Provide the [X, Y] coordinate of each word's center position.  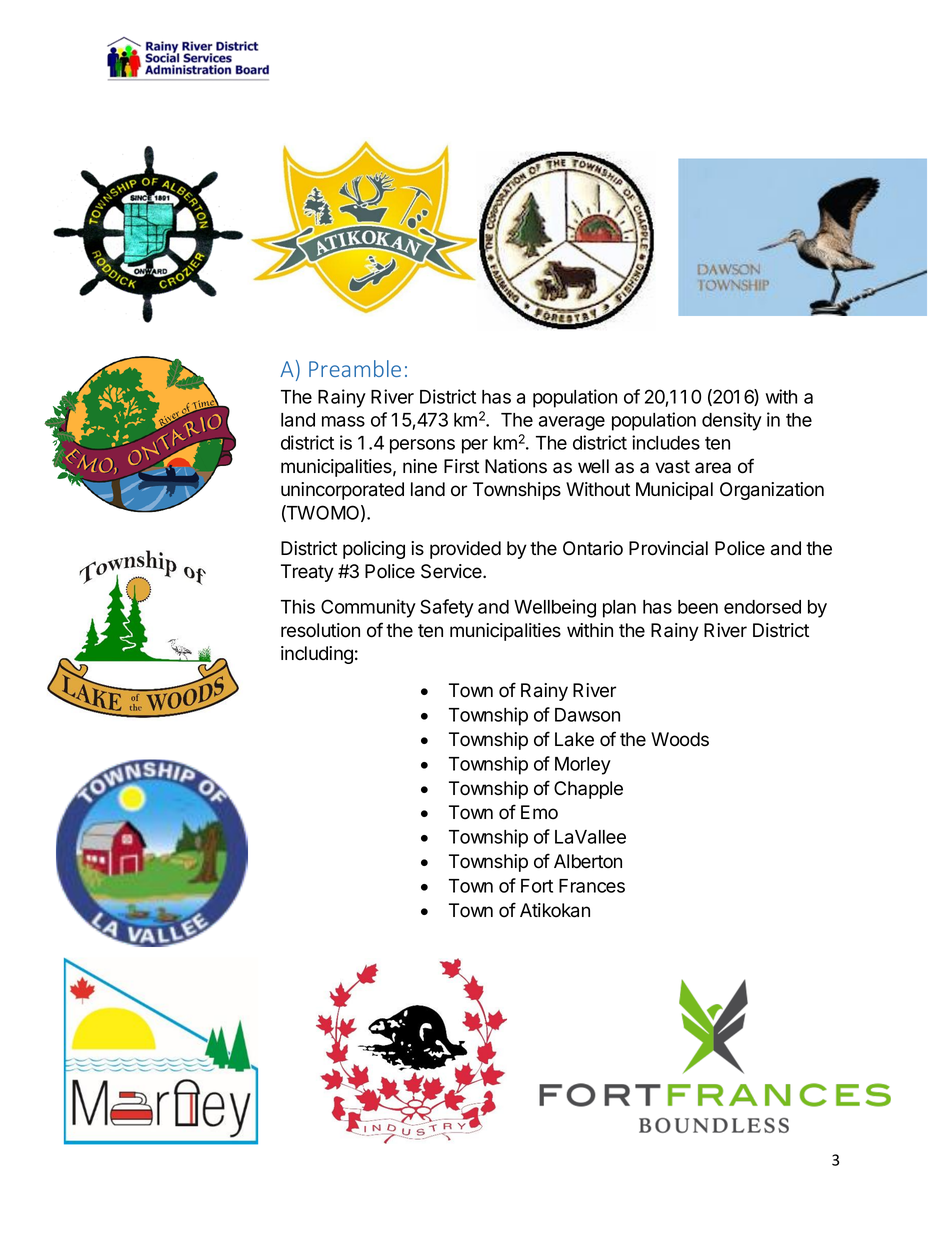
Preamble [355, 368]
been [698, 607]
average [572, 423]
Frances [592, 886]
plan [619, 609]
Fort [537, 886]
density [732, 421]
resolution [320, 630]
